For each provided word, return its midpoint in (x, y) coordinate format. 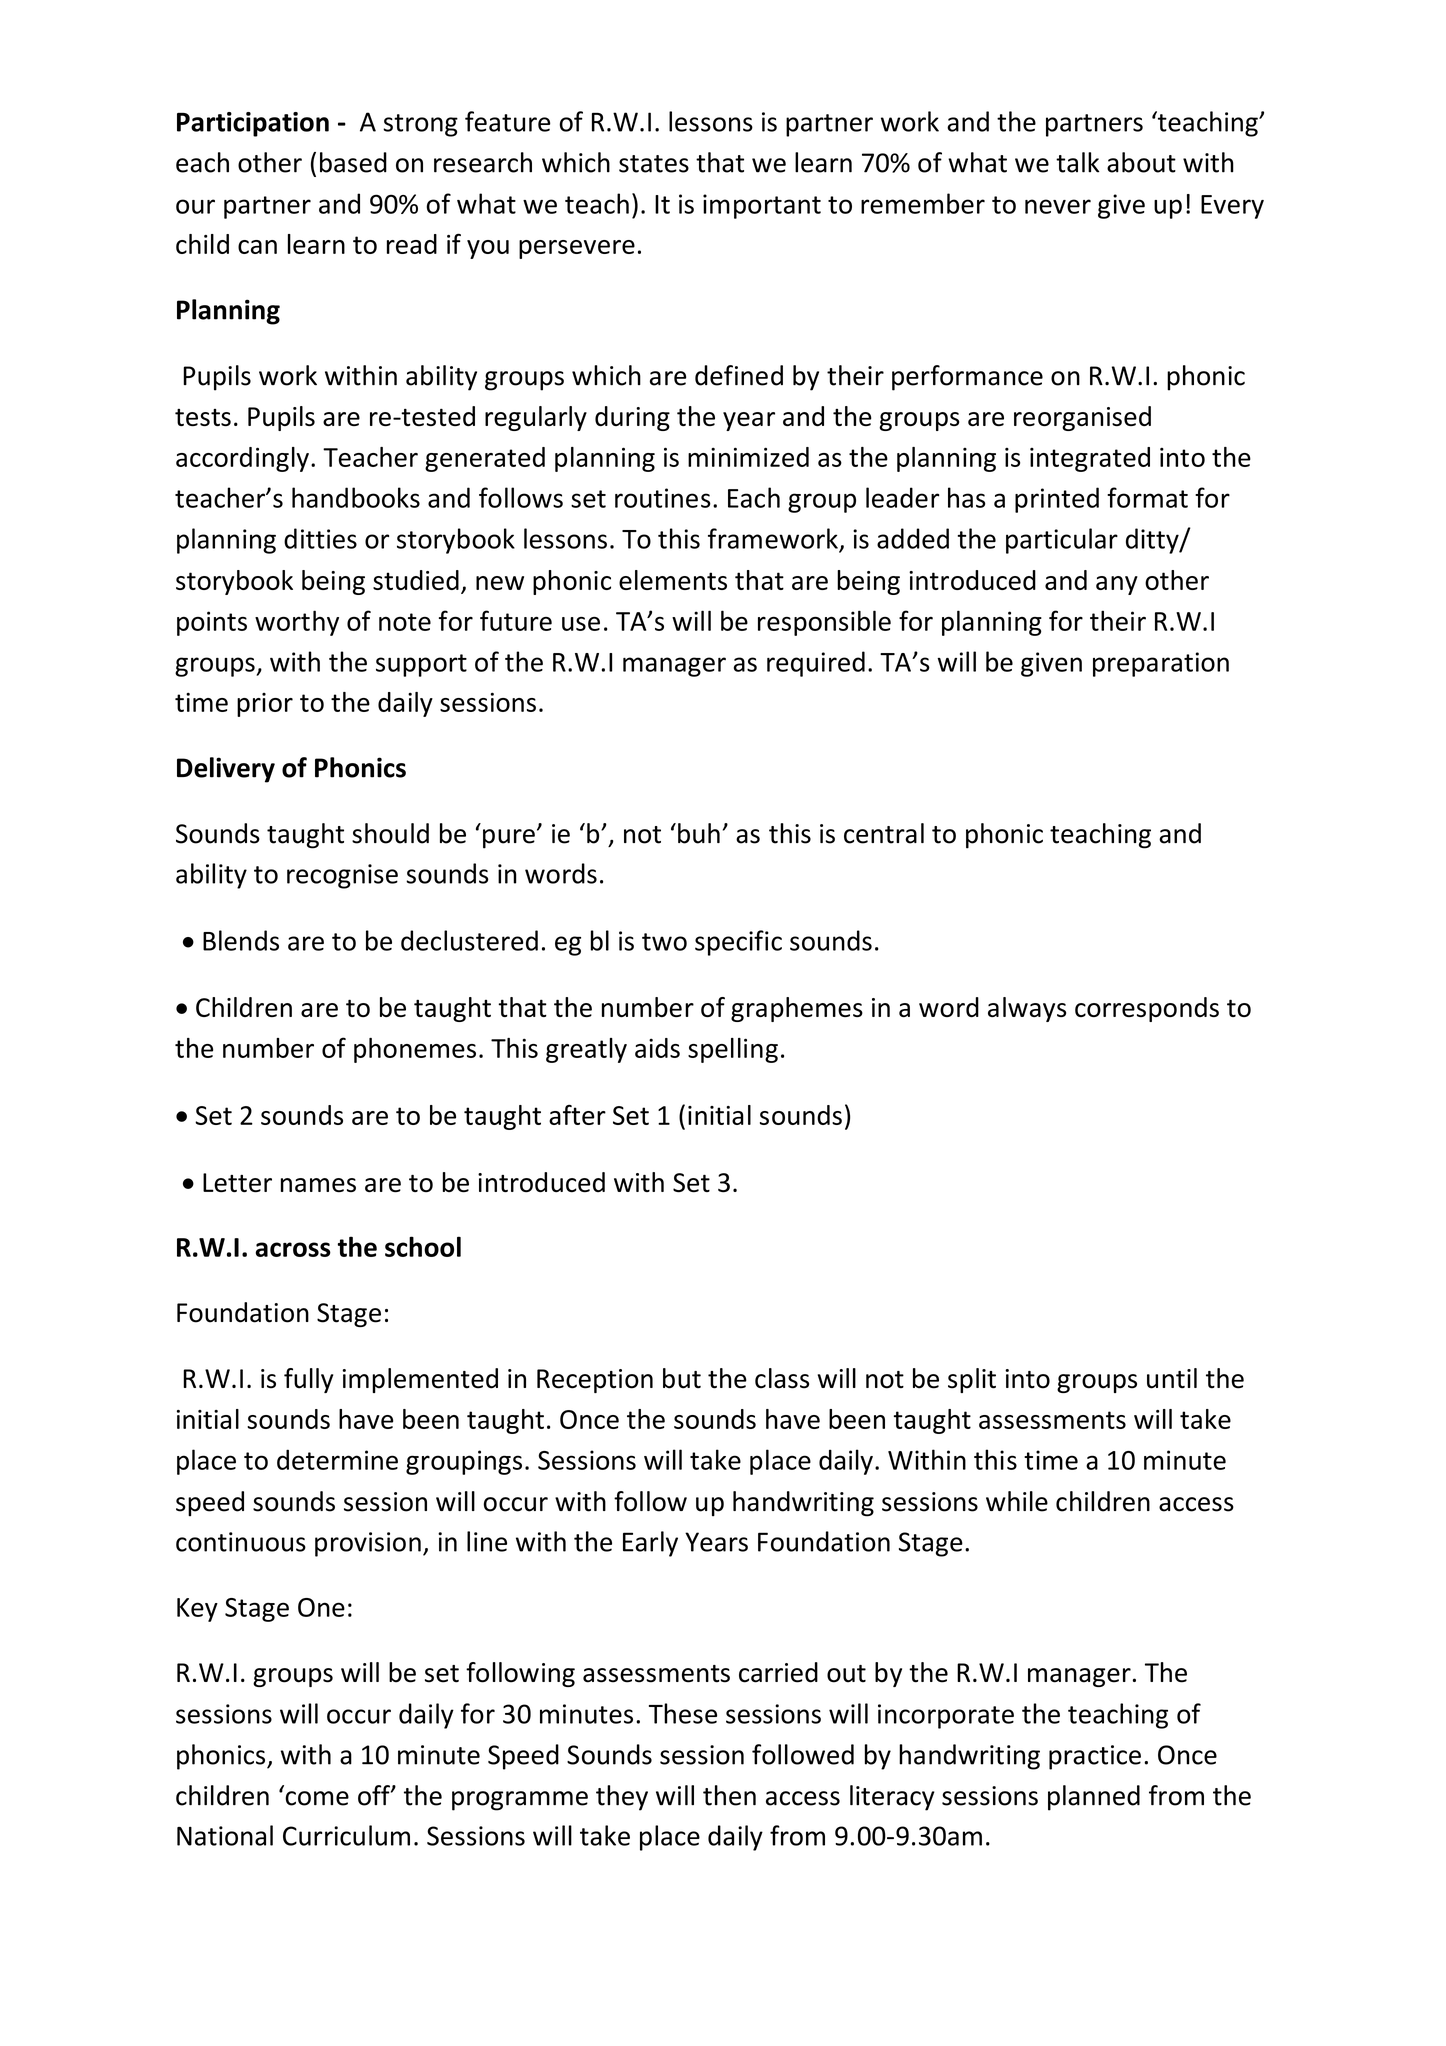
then (729, 1795)
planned (1094, 1798)
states (654, 164)
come (317, 1798)
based (353, 162)
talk (1077, 162)
